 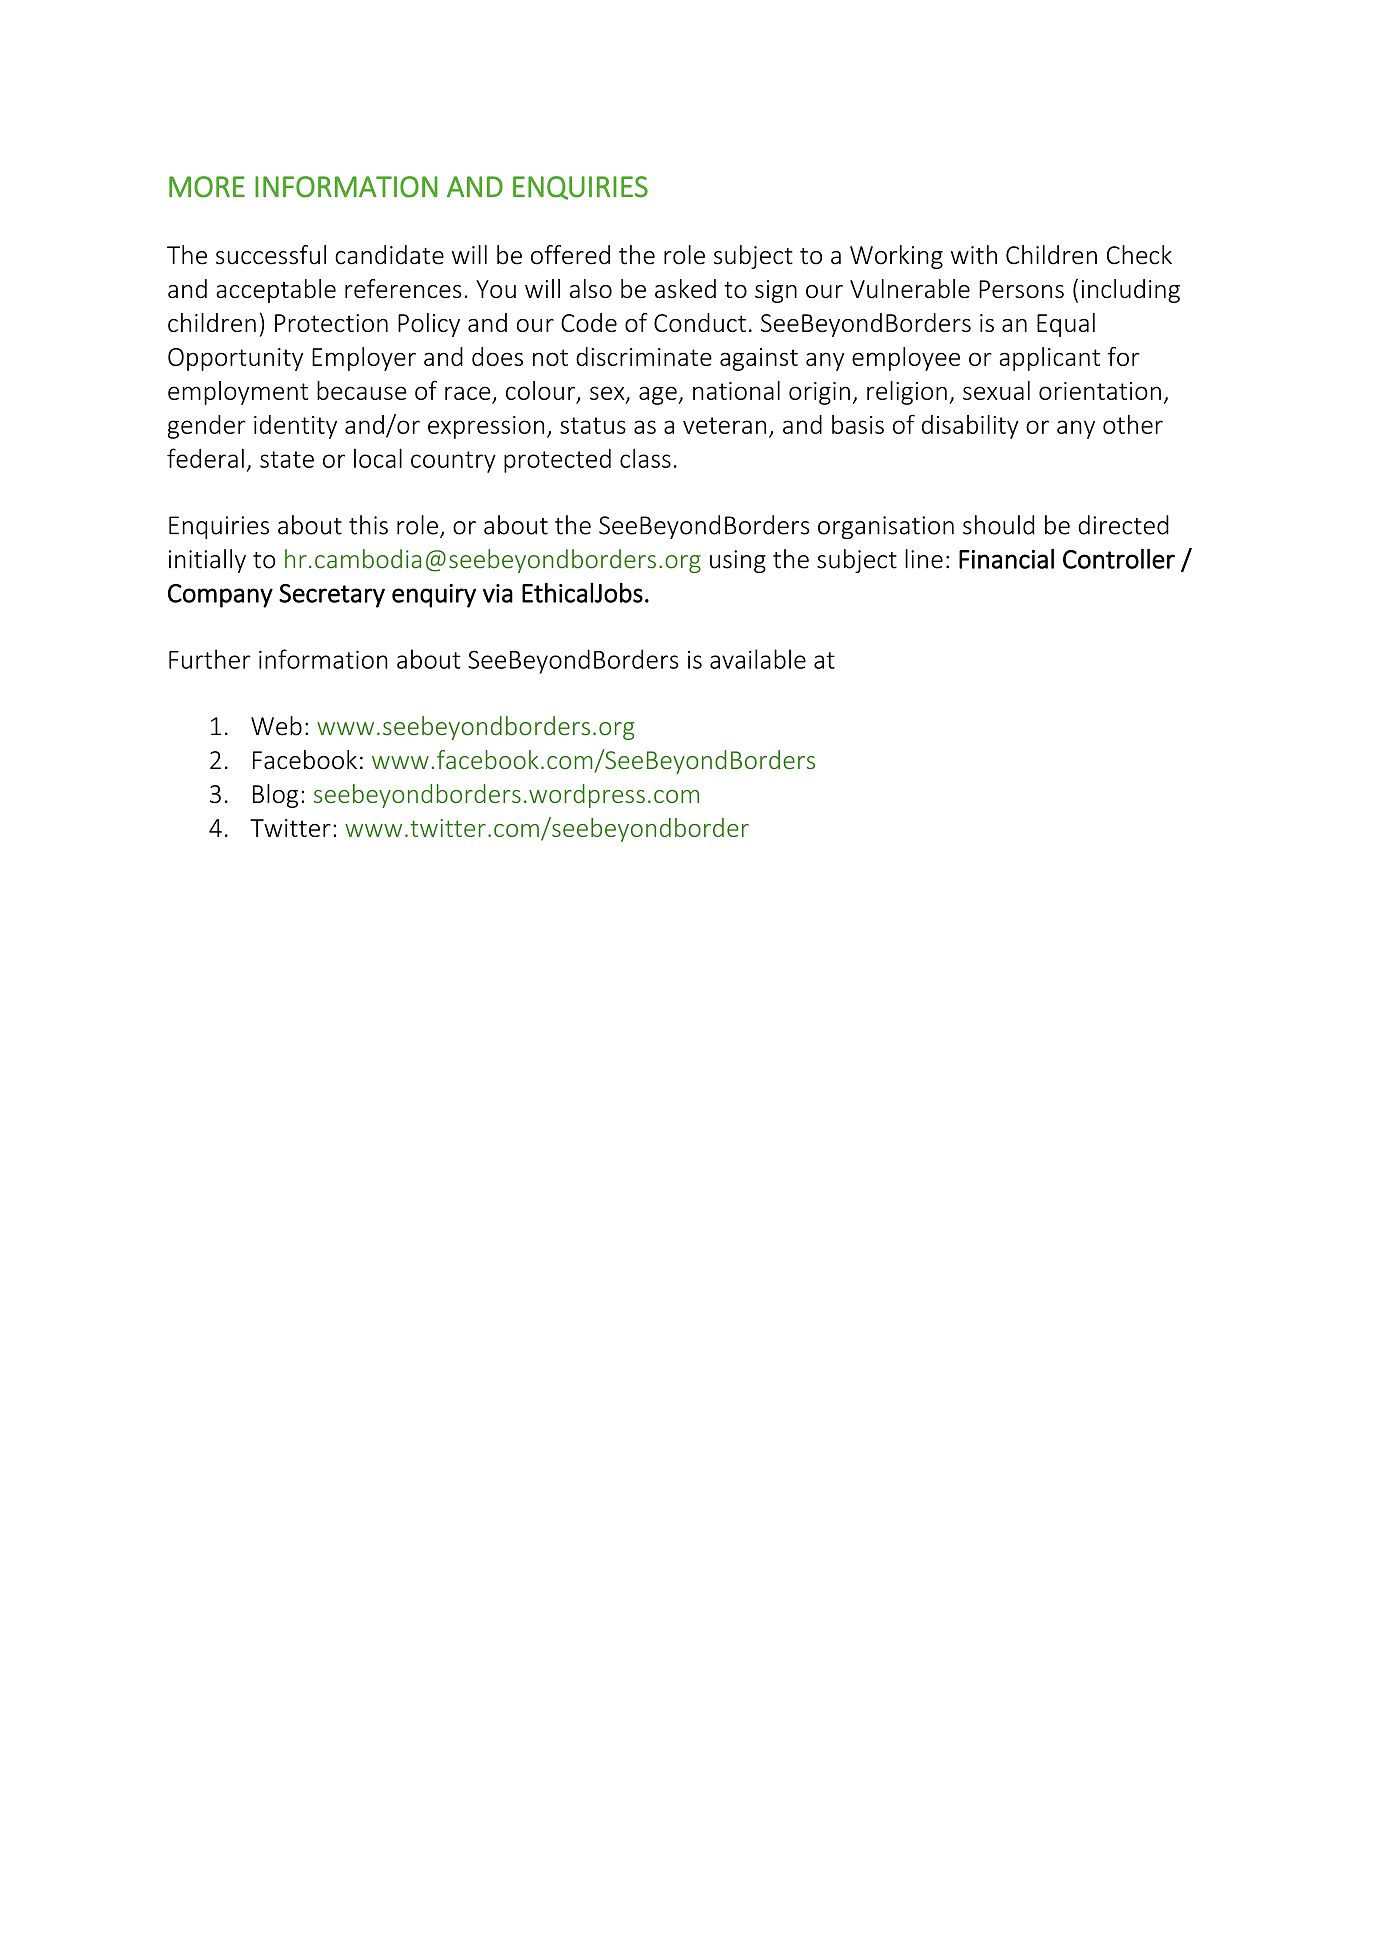 What do you see at coordinates (645, 458) in the screenshot?
I see `class` at bounding box center [645, 458].
